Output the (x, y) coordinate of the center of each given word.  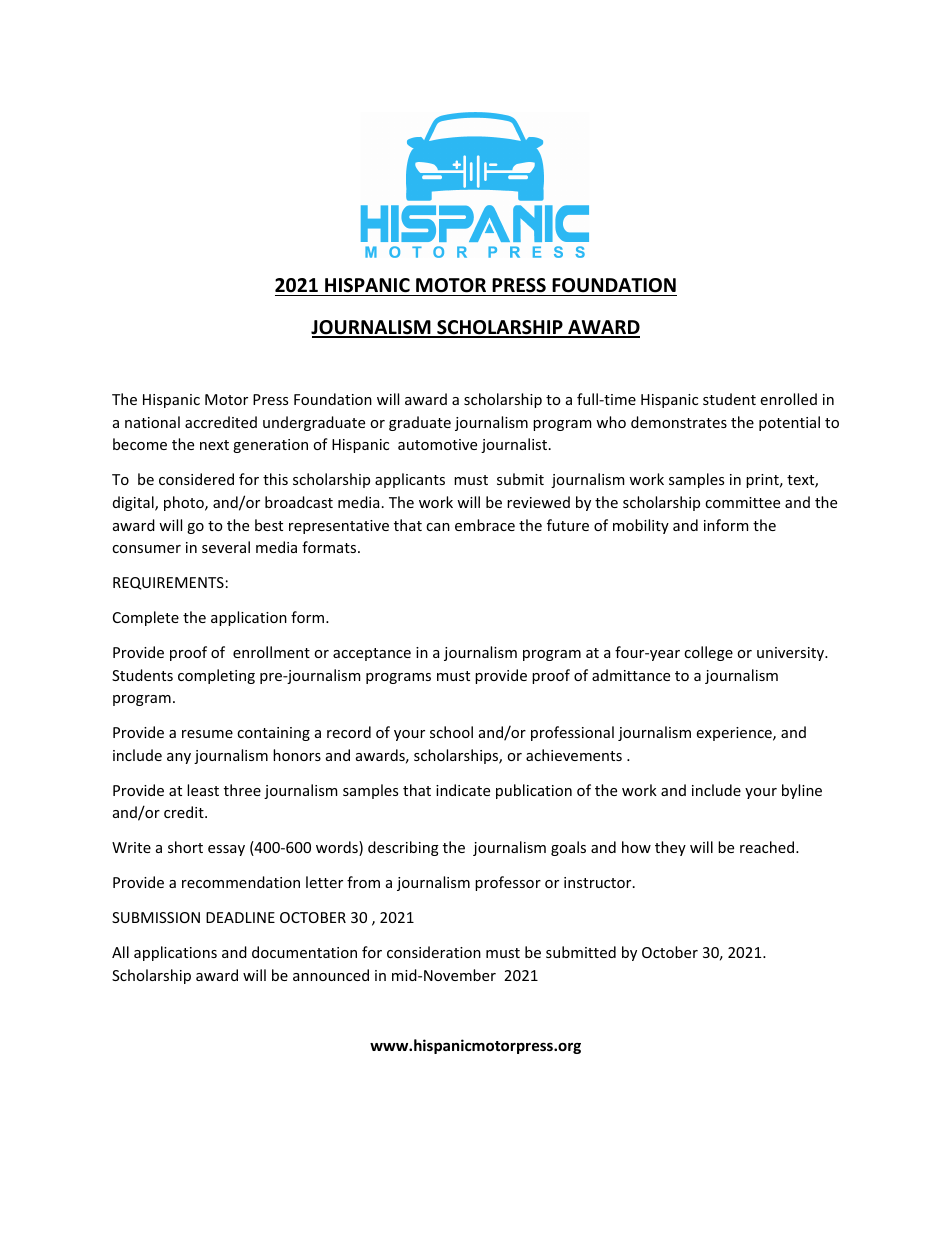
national (152, 422)
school (451, 732)
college (708, 653)
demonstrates (679, 422)
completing (216, 676)
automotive (437, 444)
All (120, 952)
